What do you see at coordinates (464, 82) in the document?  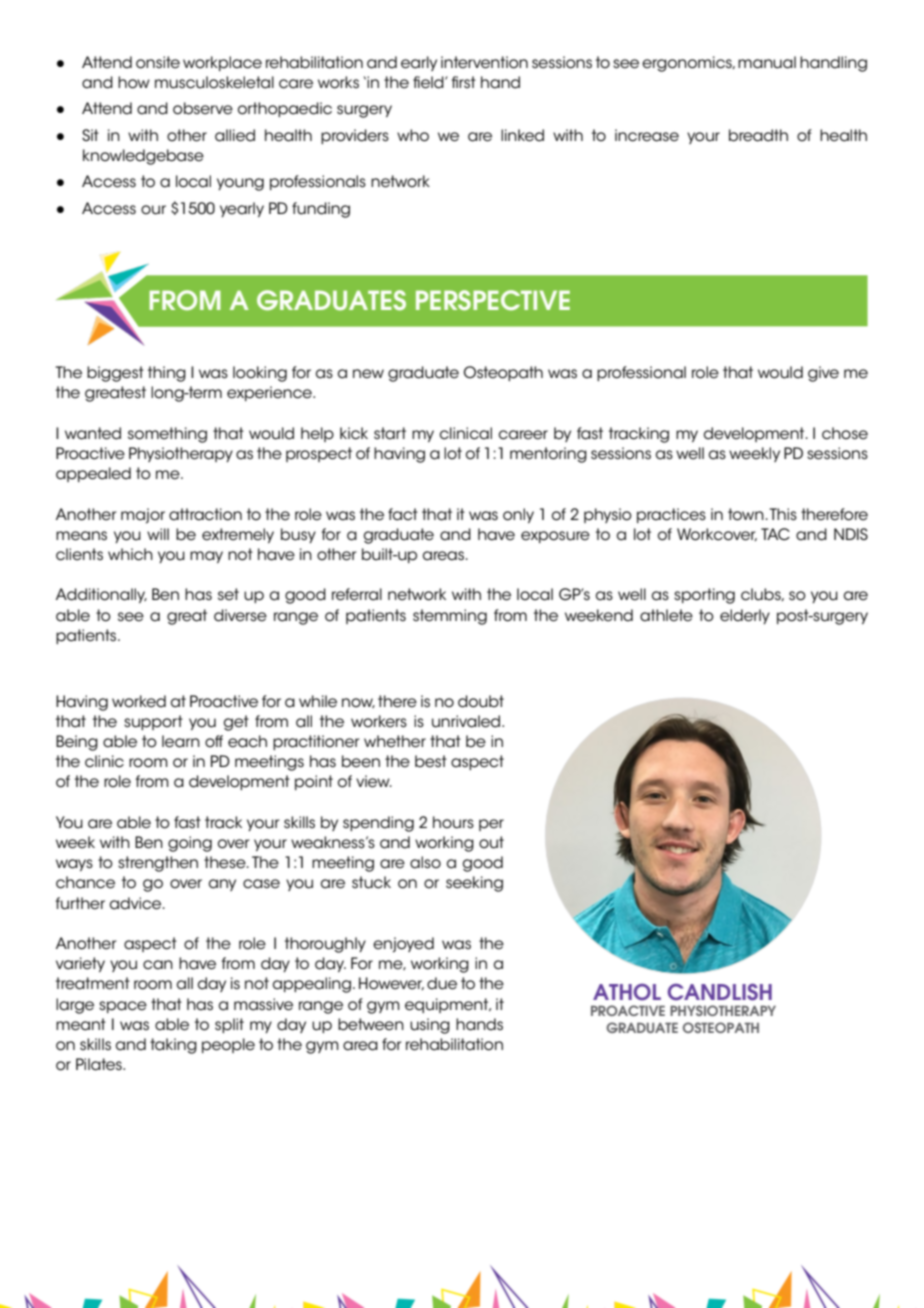 I see `first` at bounding box center [464, 82].
